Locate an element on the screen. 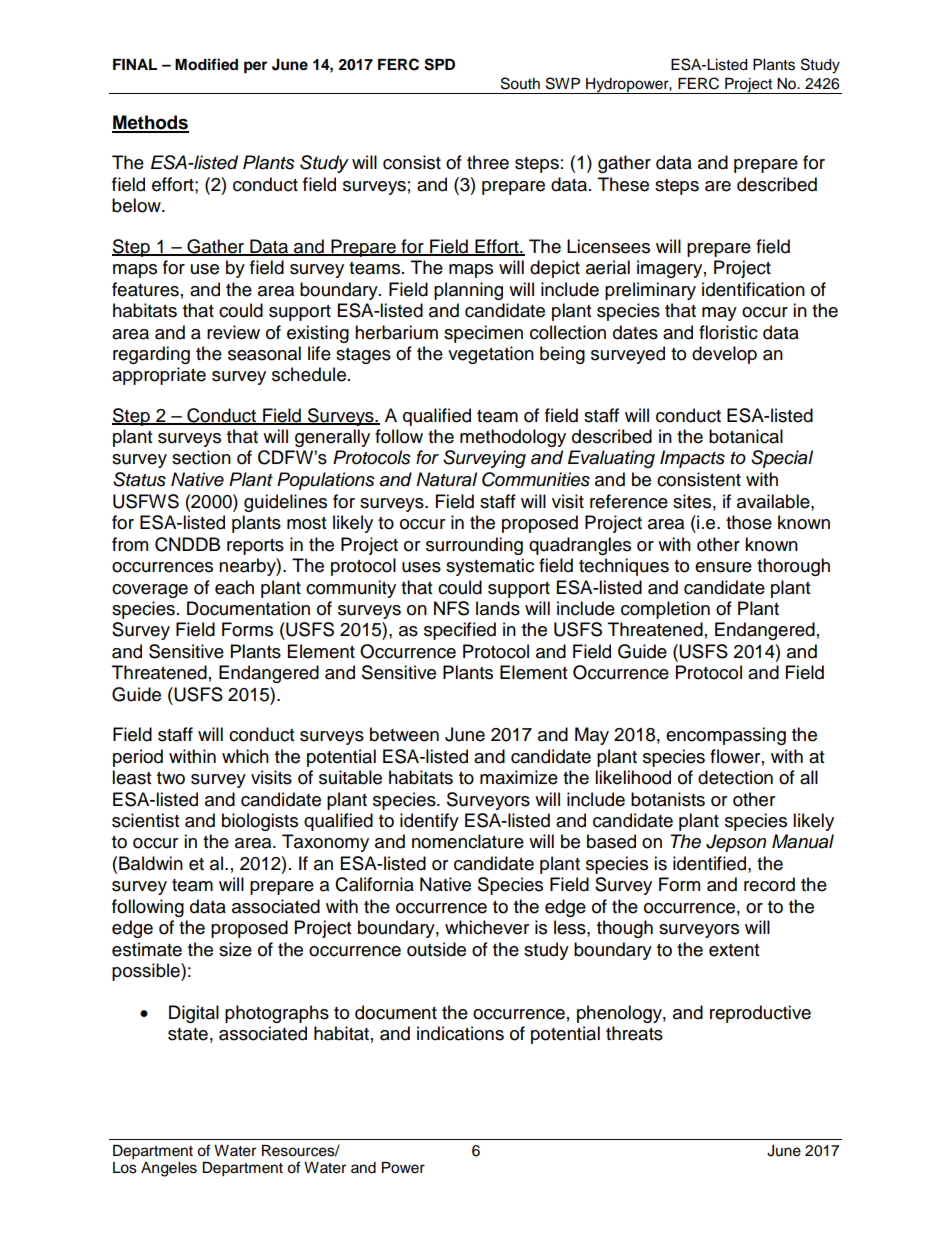 The image size is (952, 1233). each is located at coordinates (234, 587).
